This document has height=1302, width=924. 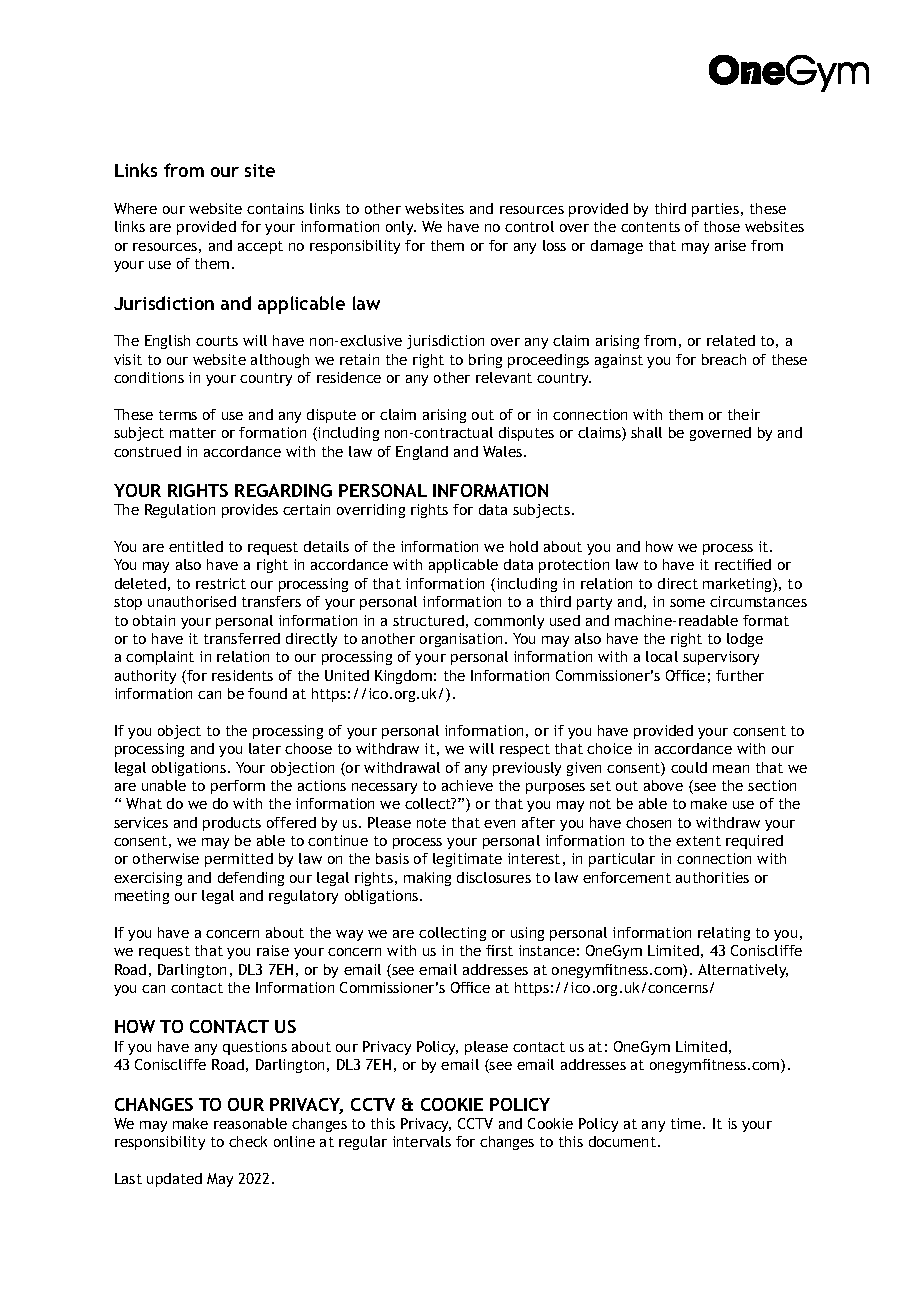 What do you see at coordinates (422, 1141) in the document?
I see `intervals` at bounding box center [422, 1141].
